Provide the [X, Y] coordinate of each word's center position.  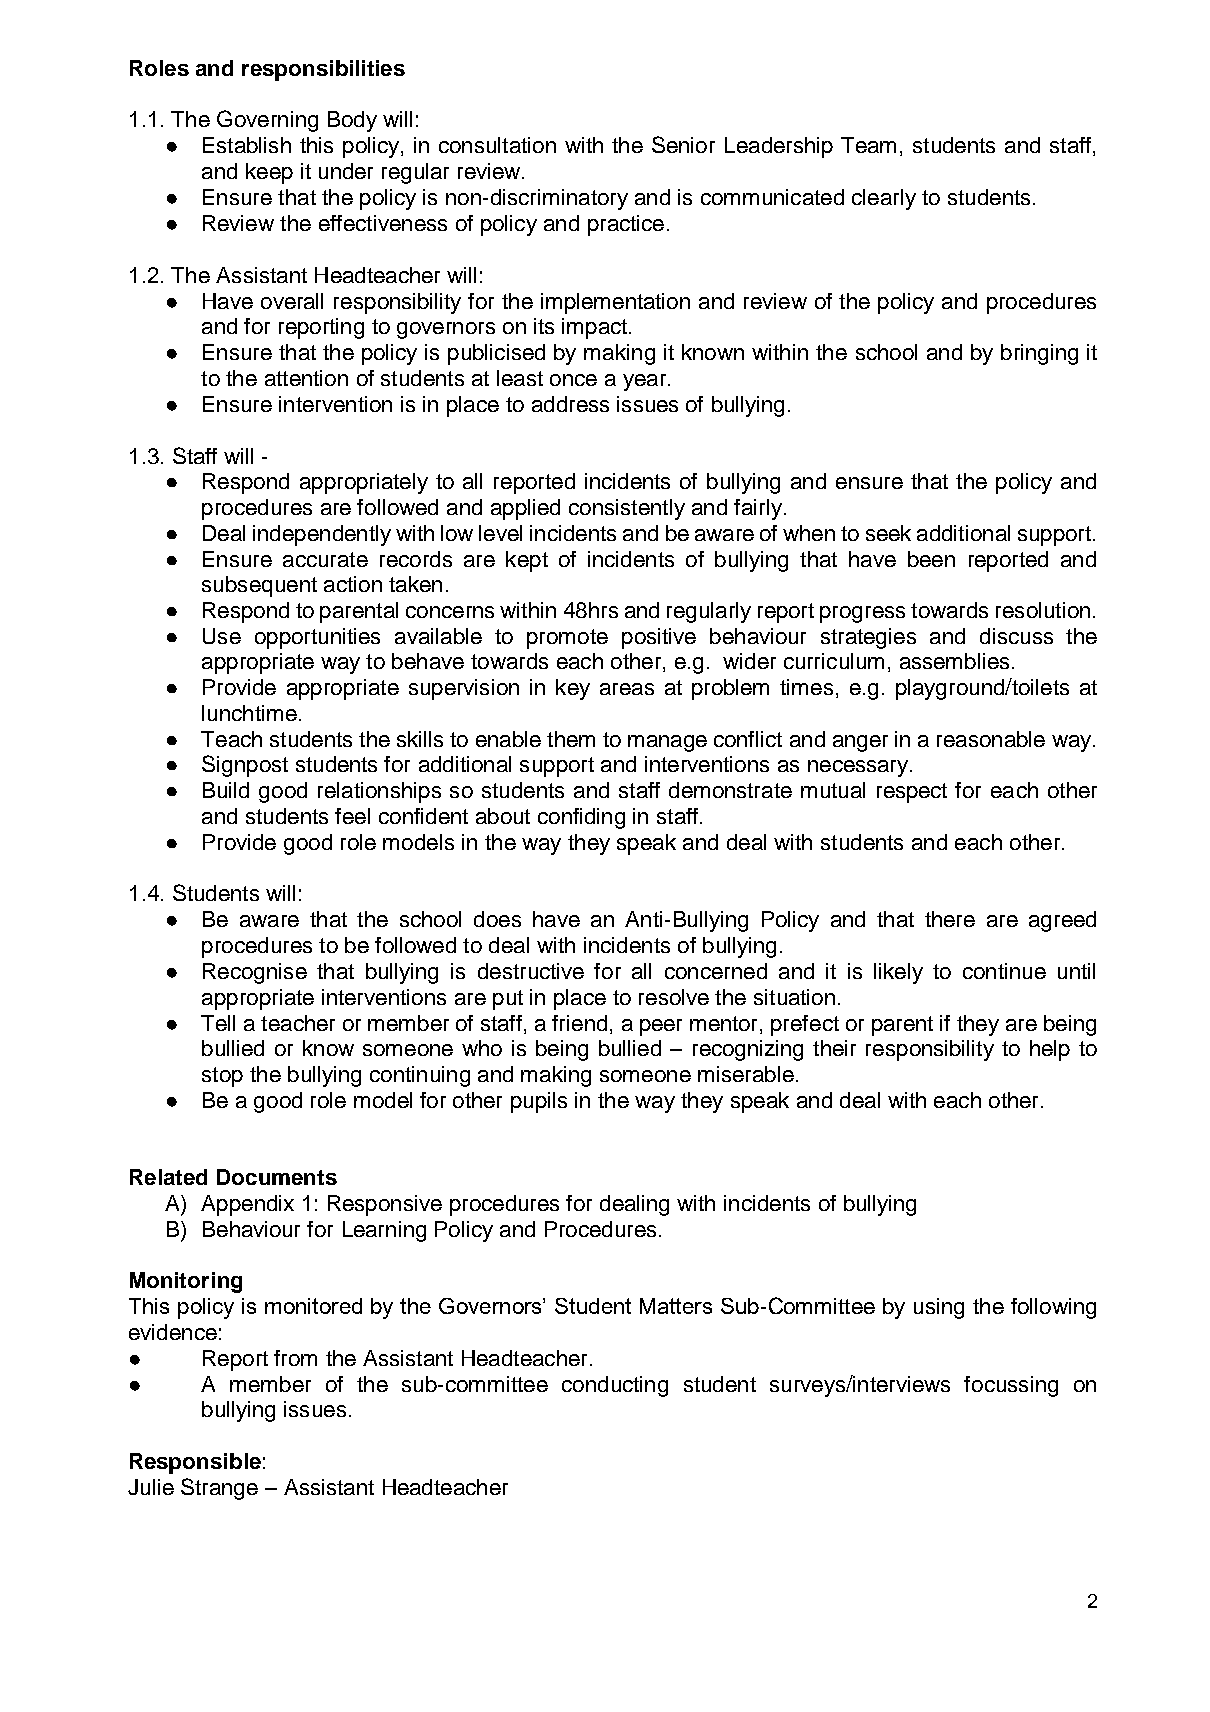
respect [912, 793]
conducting [615, 1386]
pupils [539, 1102]
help [1050, 1050]
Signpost [245, 766]
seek [888, 533]
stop [222, 1077]
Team [868, 145]
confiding [581, 818]
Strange [219, 1489]
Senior [683, 144]
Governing [267, 121]
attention [306, 378]
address [570, 404]
